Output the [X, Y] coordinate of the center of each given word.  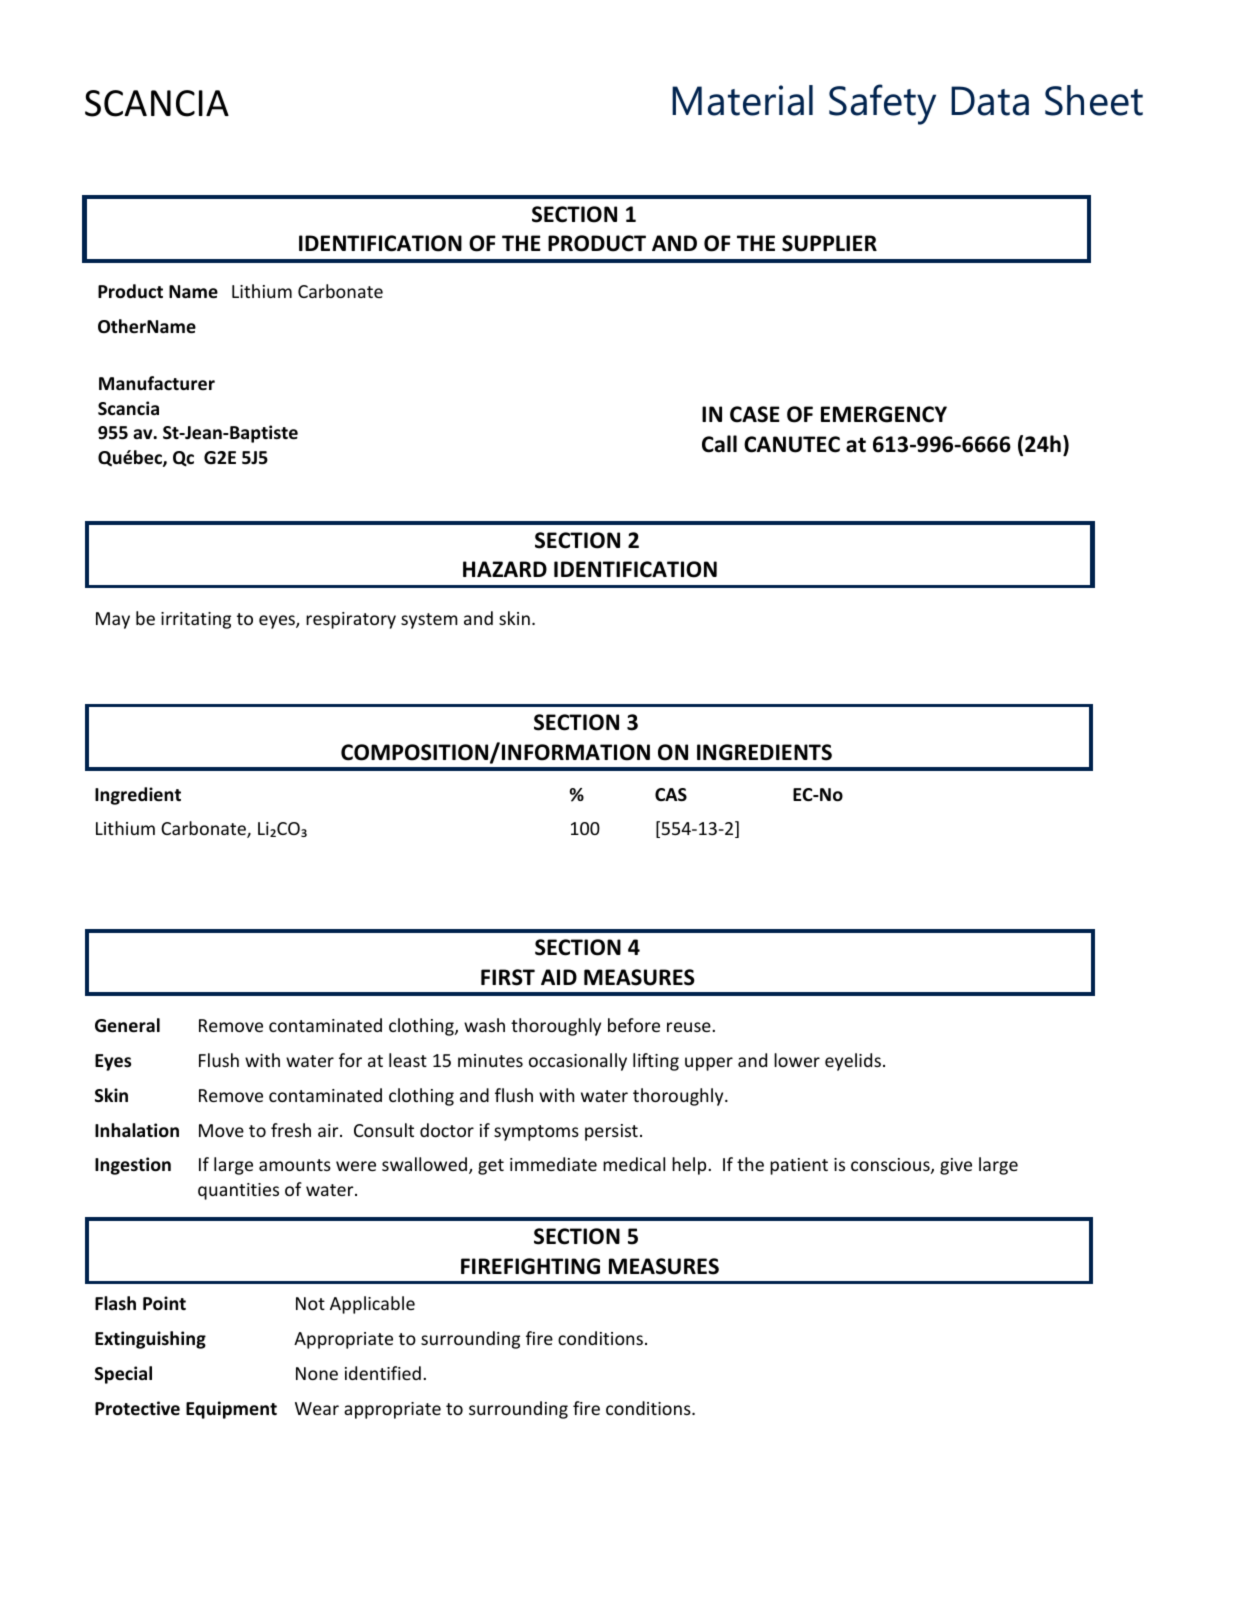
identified [383, 1373]
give [956, 1166]
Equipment [231, 1410]
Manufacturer [157, 383]
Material [742, 100]
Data [990, 101]
